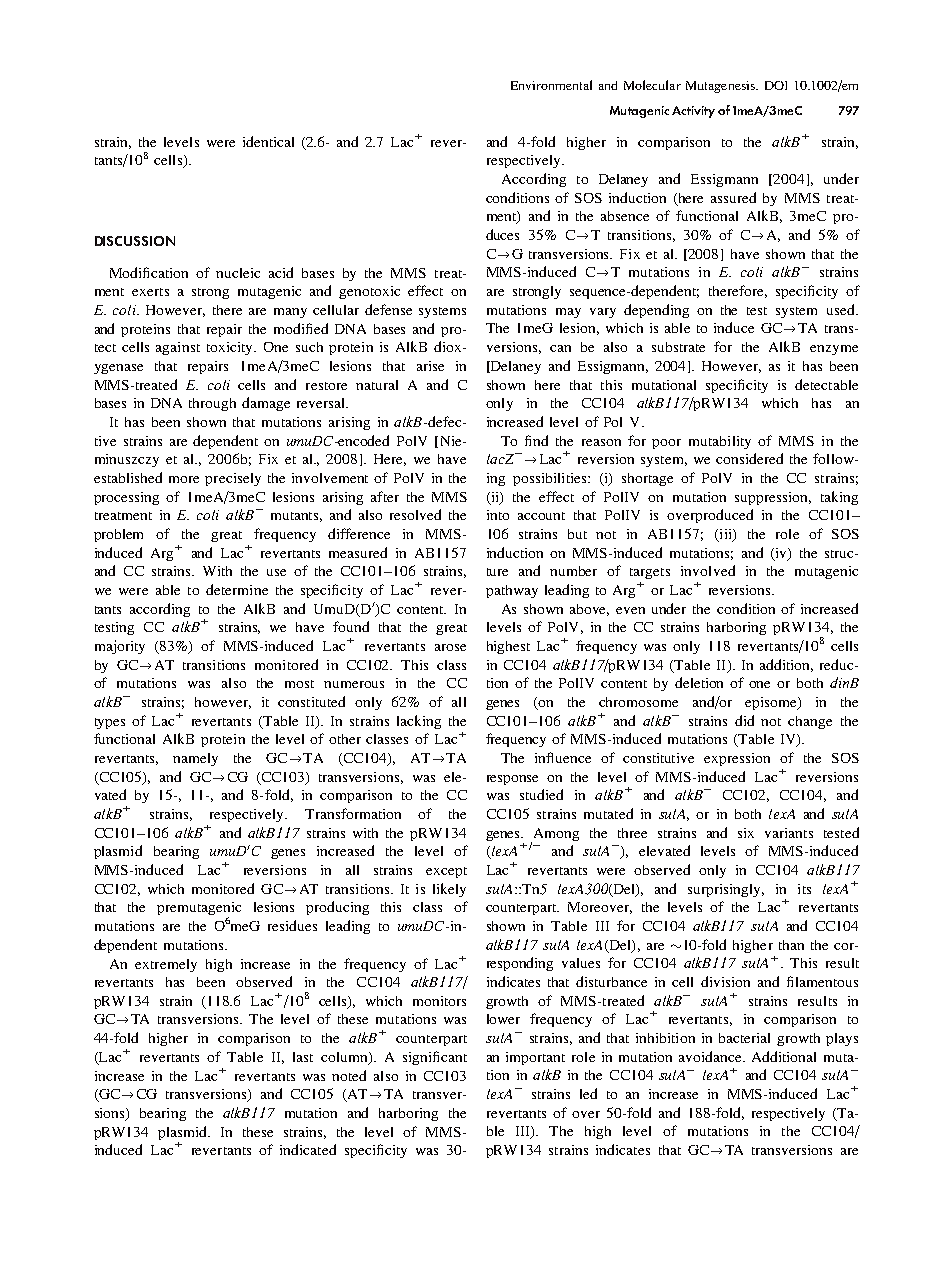  What do you see at coordinates (726, 890) in the document?
I see `surprisingly` at bounding box center [726, 890].
